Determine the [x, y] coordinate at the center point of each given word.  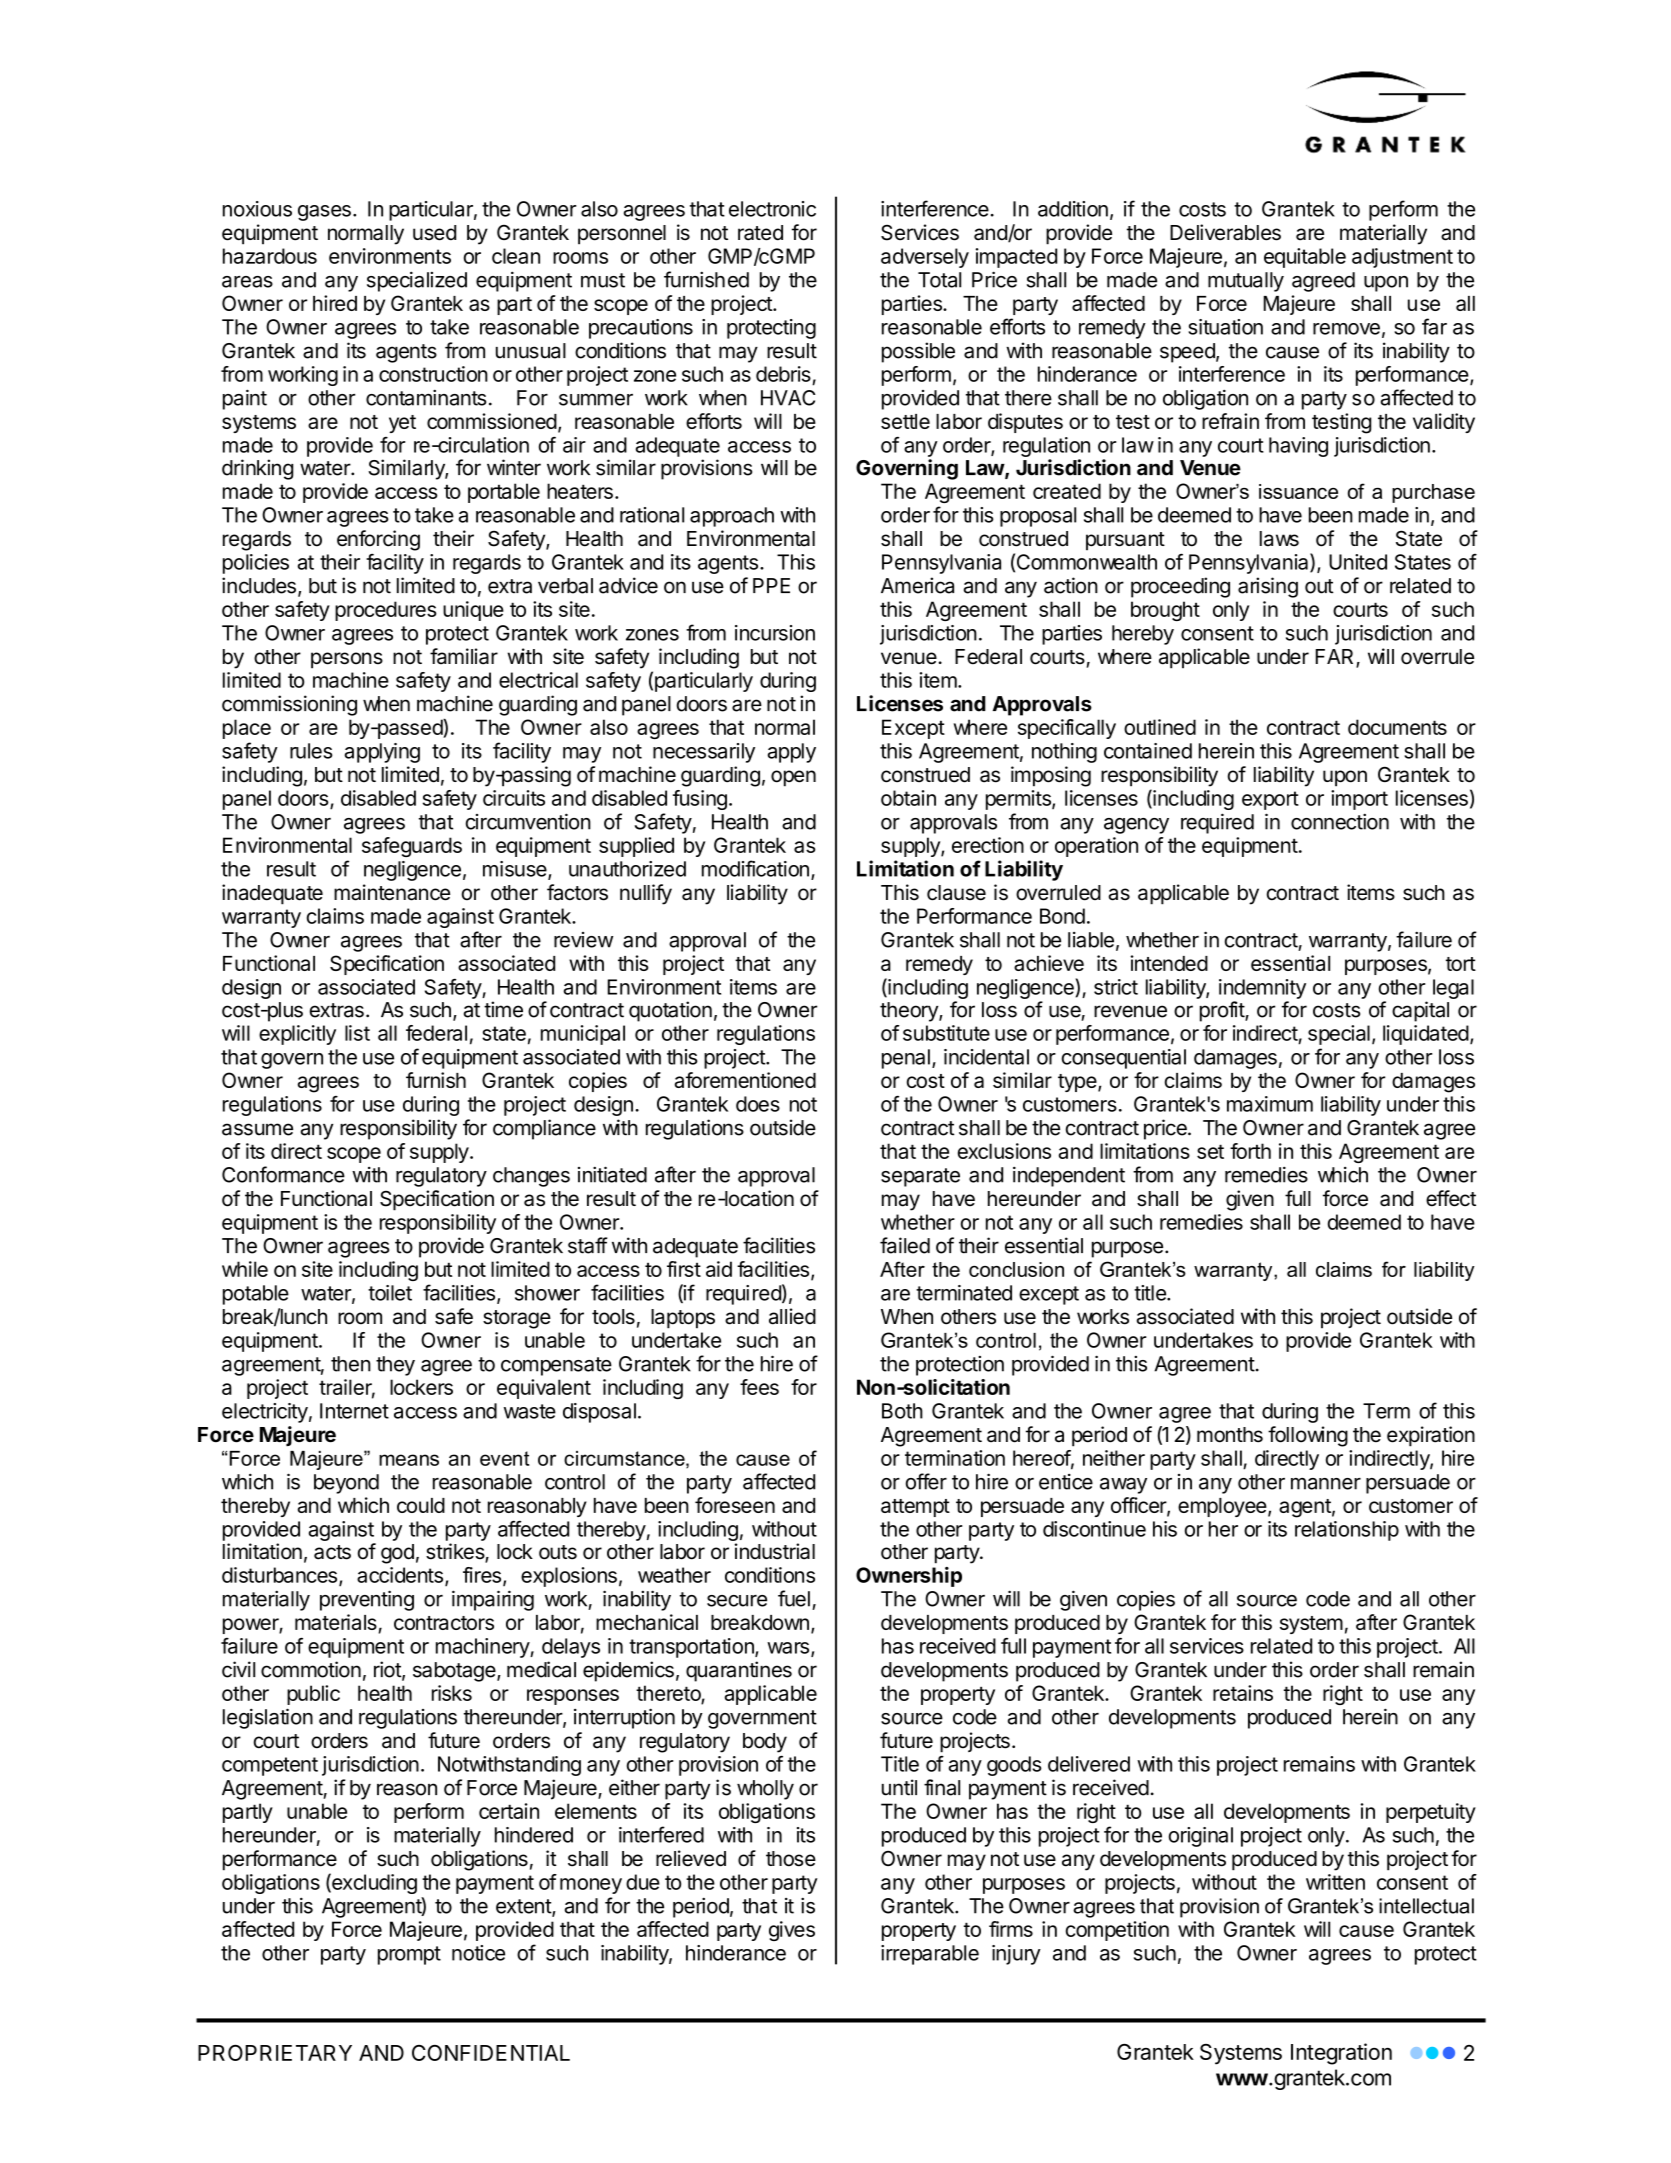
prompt [409, 1955]
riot [388, 1670]
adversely [925, 258]
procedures [386, 611]
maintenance [392, 892]
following [1308, 1436]
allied [792, 1316]
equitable [1305, 258]
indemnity [1262, 989]
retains [1243, 1693]
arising [1268, 587]
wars [788, 1648]
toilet [390, 1293]
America [917, 585]
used [434, 233]
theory [910, 1012]
